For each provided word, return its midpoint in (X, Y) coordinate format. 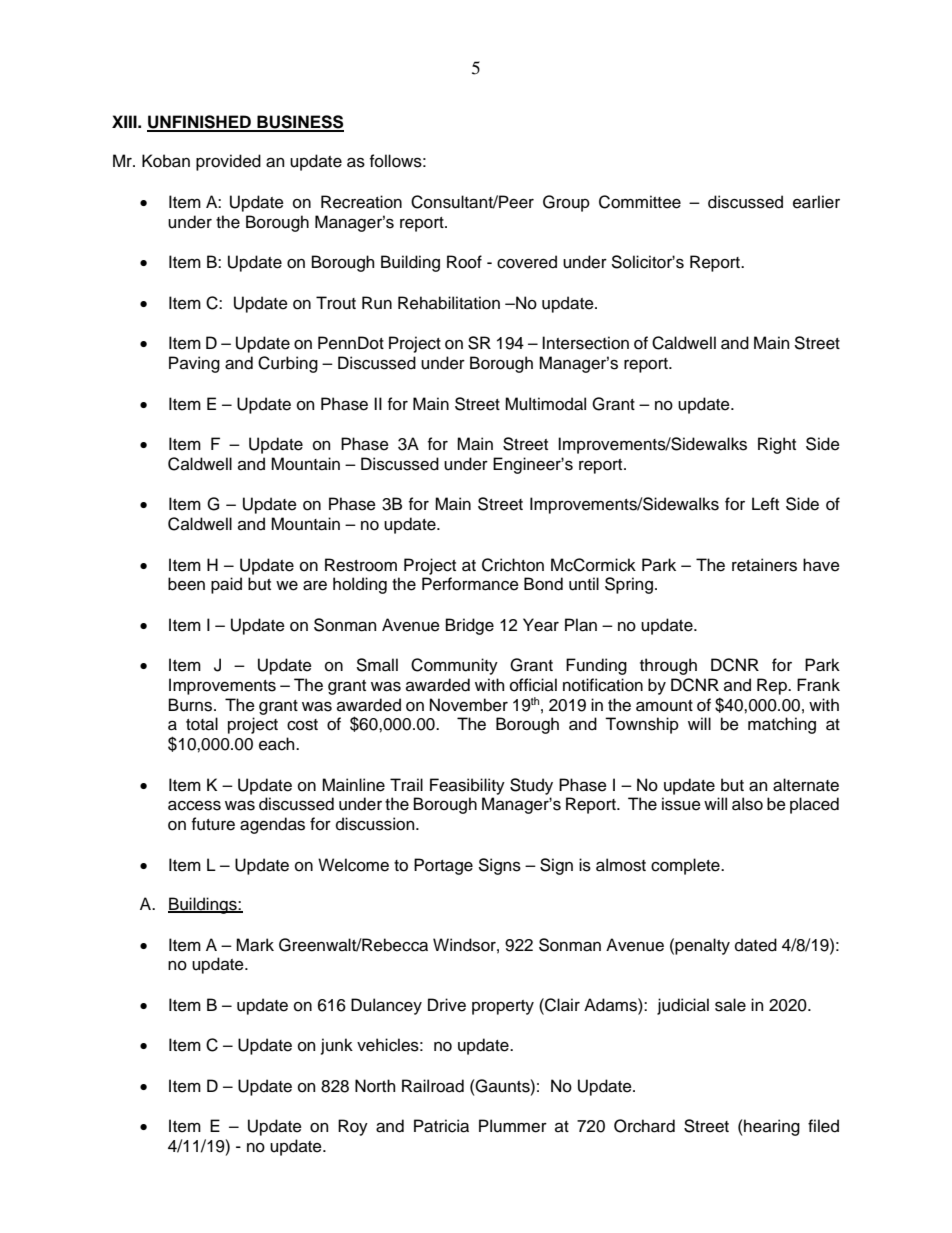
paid (226, 585)
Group (566, 203)
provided (228, 162)
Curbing (288, 364)
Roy (353, 1127)
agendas (272, 825)
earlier (816, 202)
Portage (443, 866)
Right (777, 445)
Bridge (470, 626)
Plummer (513, 1126)
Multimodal (545, 404)
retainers (764, 565)
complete (686, 866)
